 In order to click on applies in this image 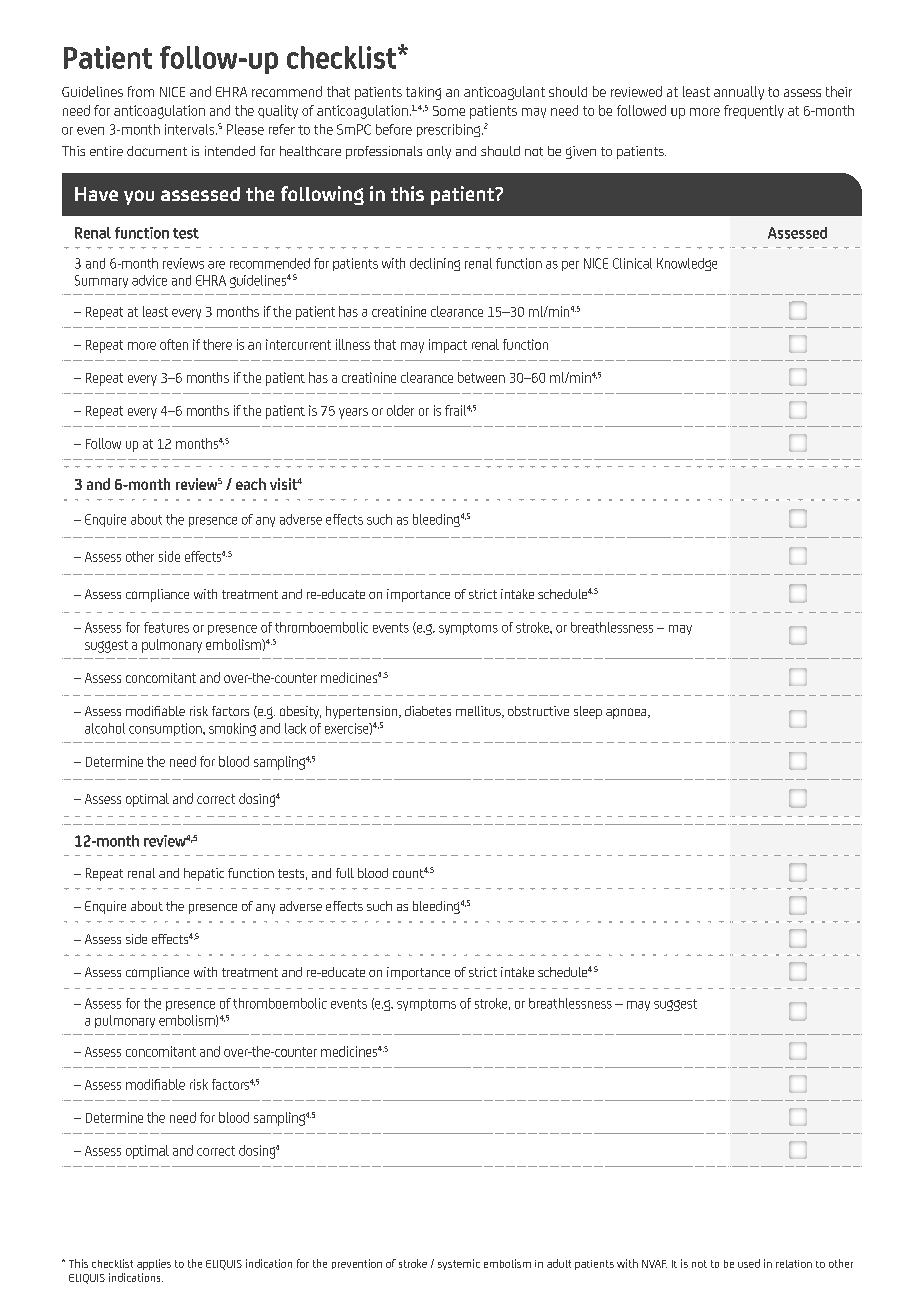, I will do `click(154, 1264)`.
